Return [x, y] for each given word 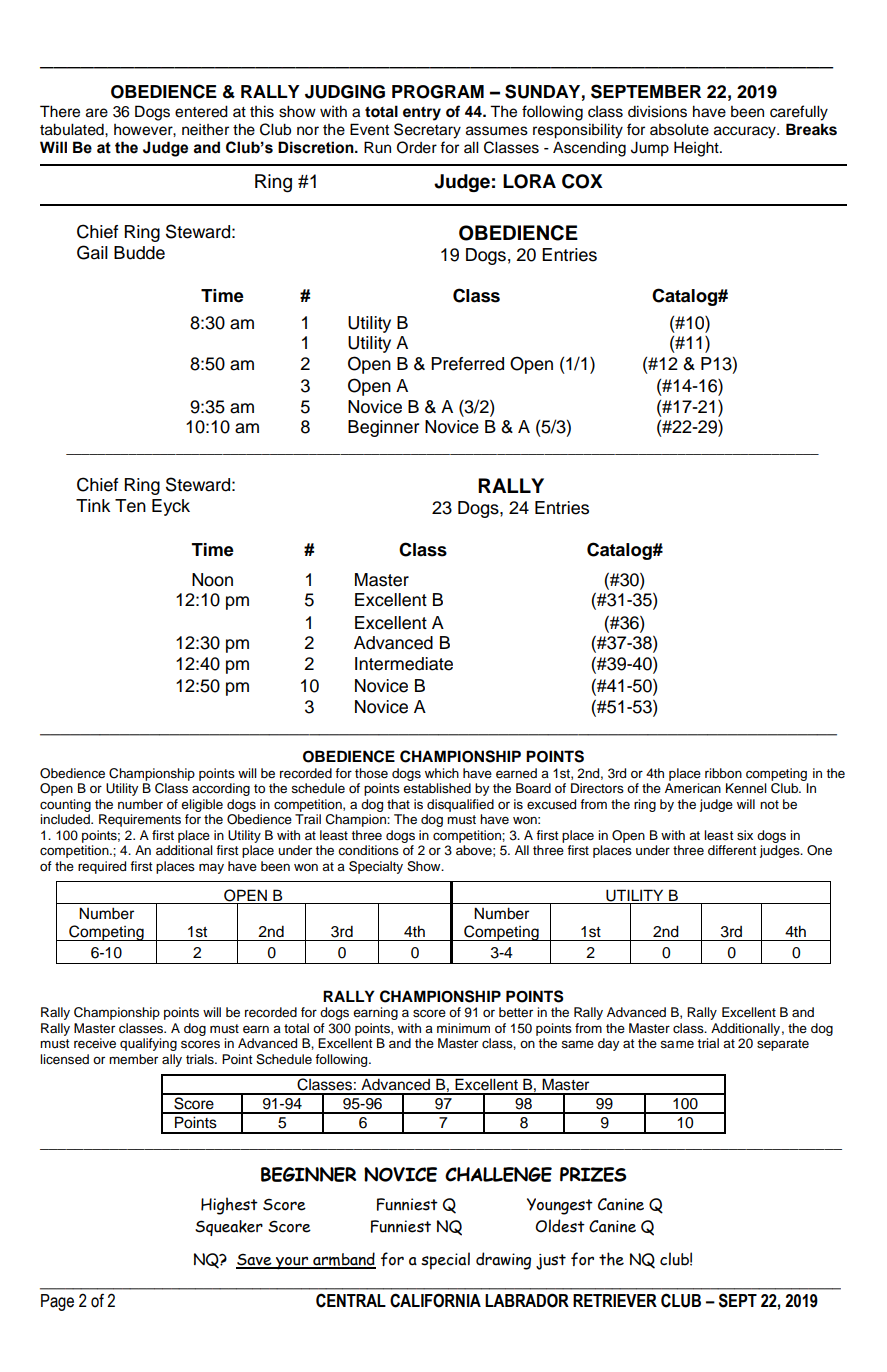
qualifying [148, 1044]
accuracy [746, 132]
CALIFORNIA [435, 1300]
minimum [463, 1028]
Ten [130, 506]
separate [783, 1045]
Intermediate [404, 664]
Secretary [427, 131]
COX [582, 181]
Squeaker [229, 1228]
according [221, 789]
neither [205, 130]
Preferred [467, 364]
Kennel [746, 788]
